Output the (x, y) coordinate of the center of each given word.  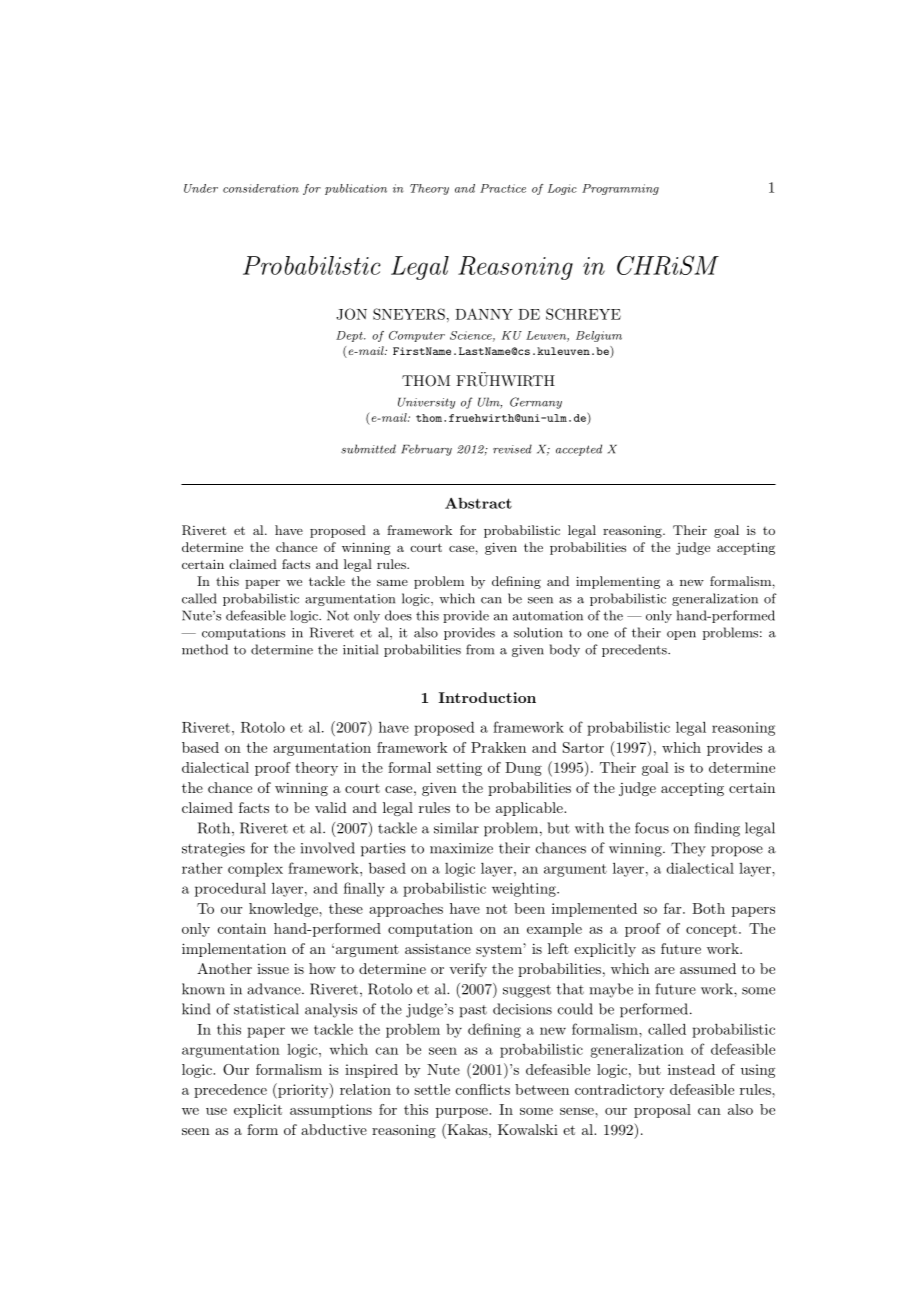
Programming (620, 189)
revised (512, 449)
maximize (461, 848)
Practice (503, 188)
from (480, 649)
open (681, 635)
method (205, 649)
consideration (261, 188)
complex (255, 870)
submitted (368, 449)
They (688, 849)
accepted (579, 450)
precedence (230, 1091)
